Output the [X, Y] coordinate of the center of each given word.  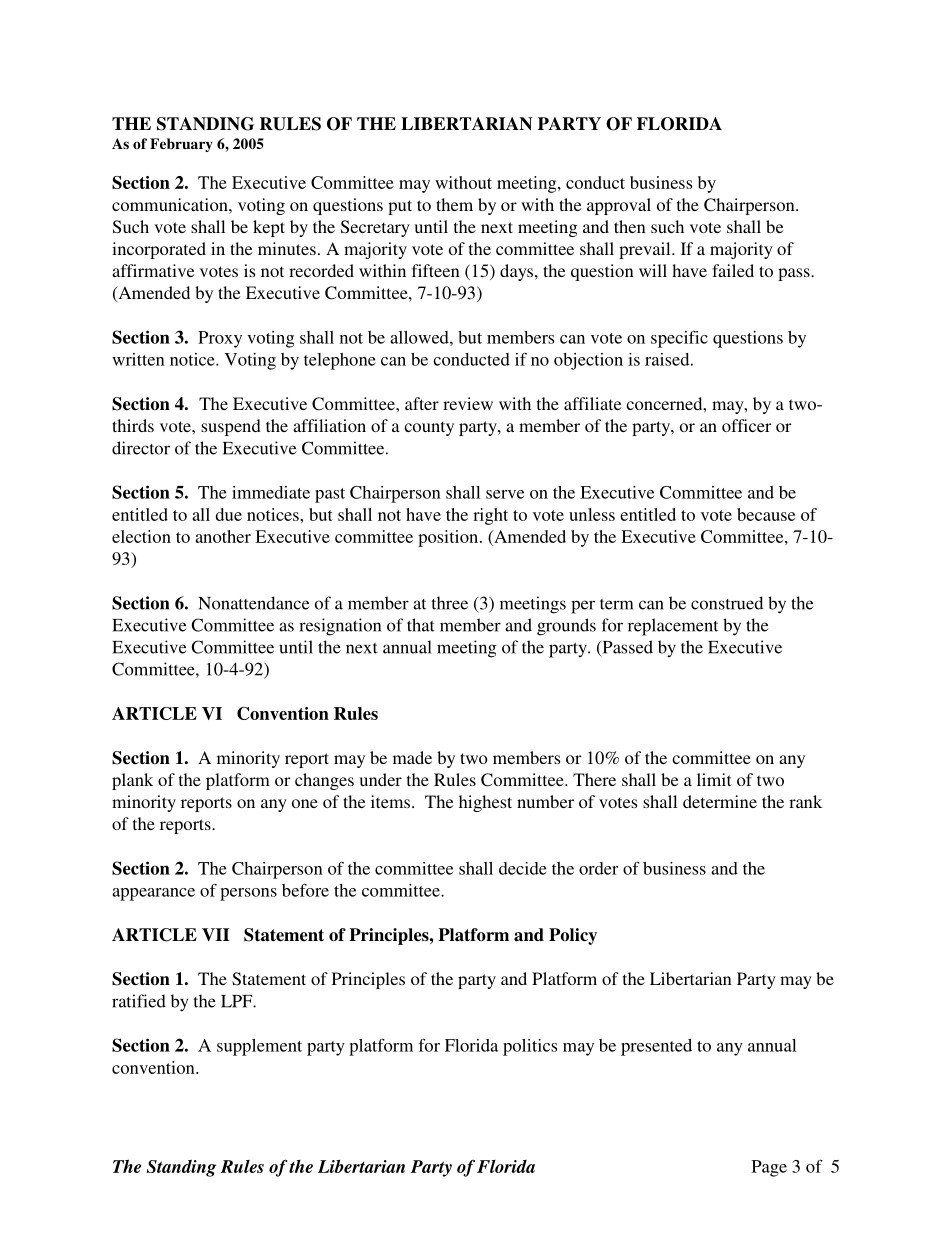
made [412, 757]
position [449, 538]
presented [656, 1047]
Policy [573, 936]
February [181, 145]
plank [132, 781]
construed [727, 603]
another [223, 536]
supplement [259, 1047]
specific [679, 339]
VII [216, 935]
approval [619, 206]
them [454, 204]
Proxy [220, 339]
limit [714, 779]
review [468, 403]
